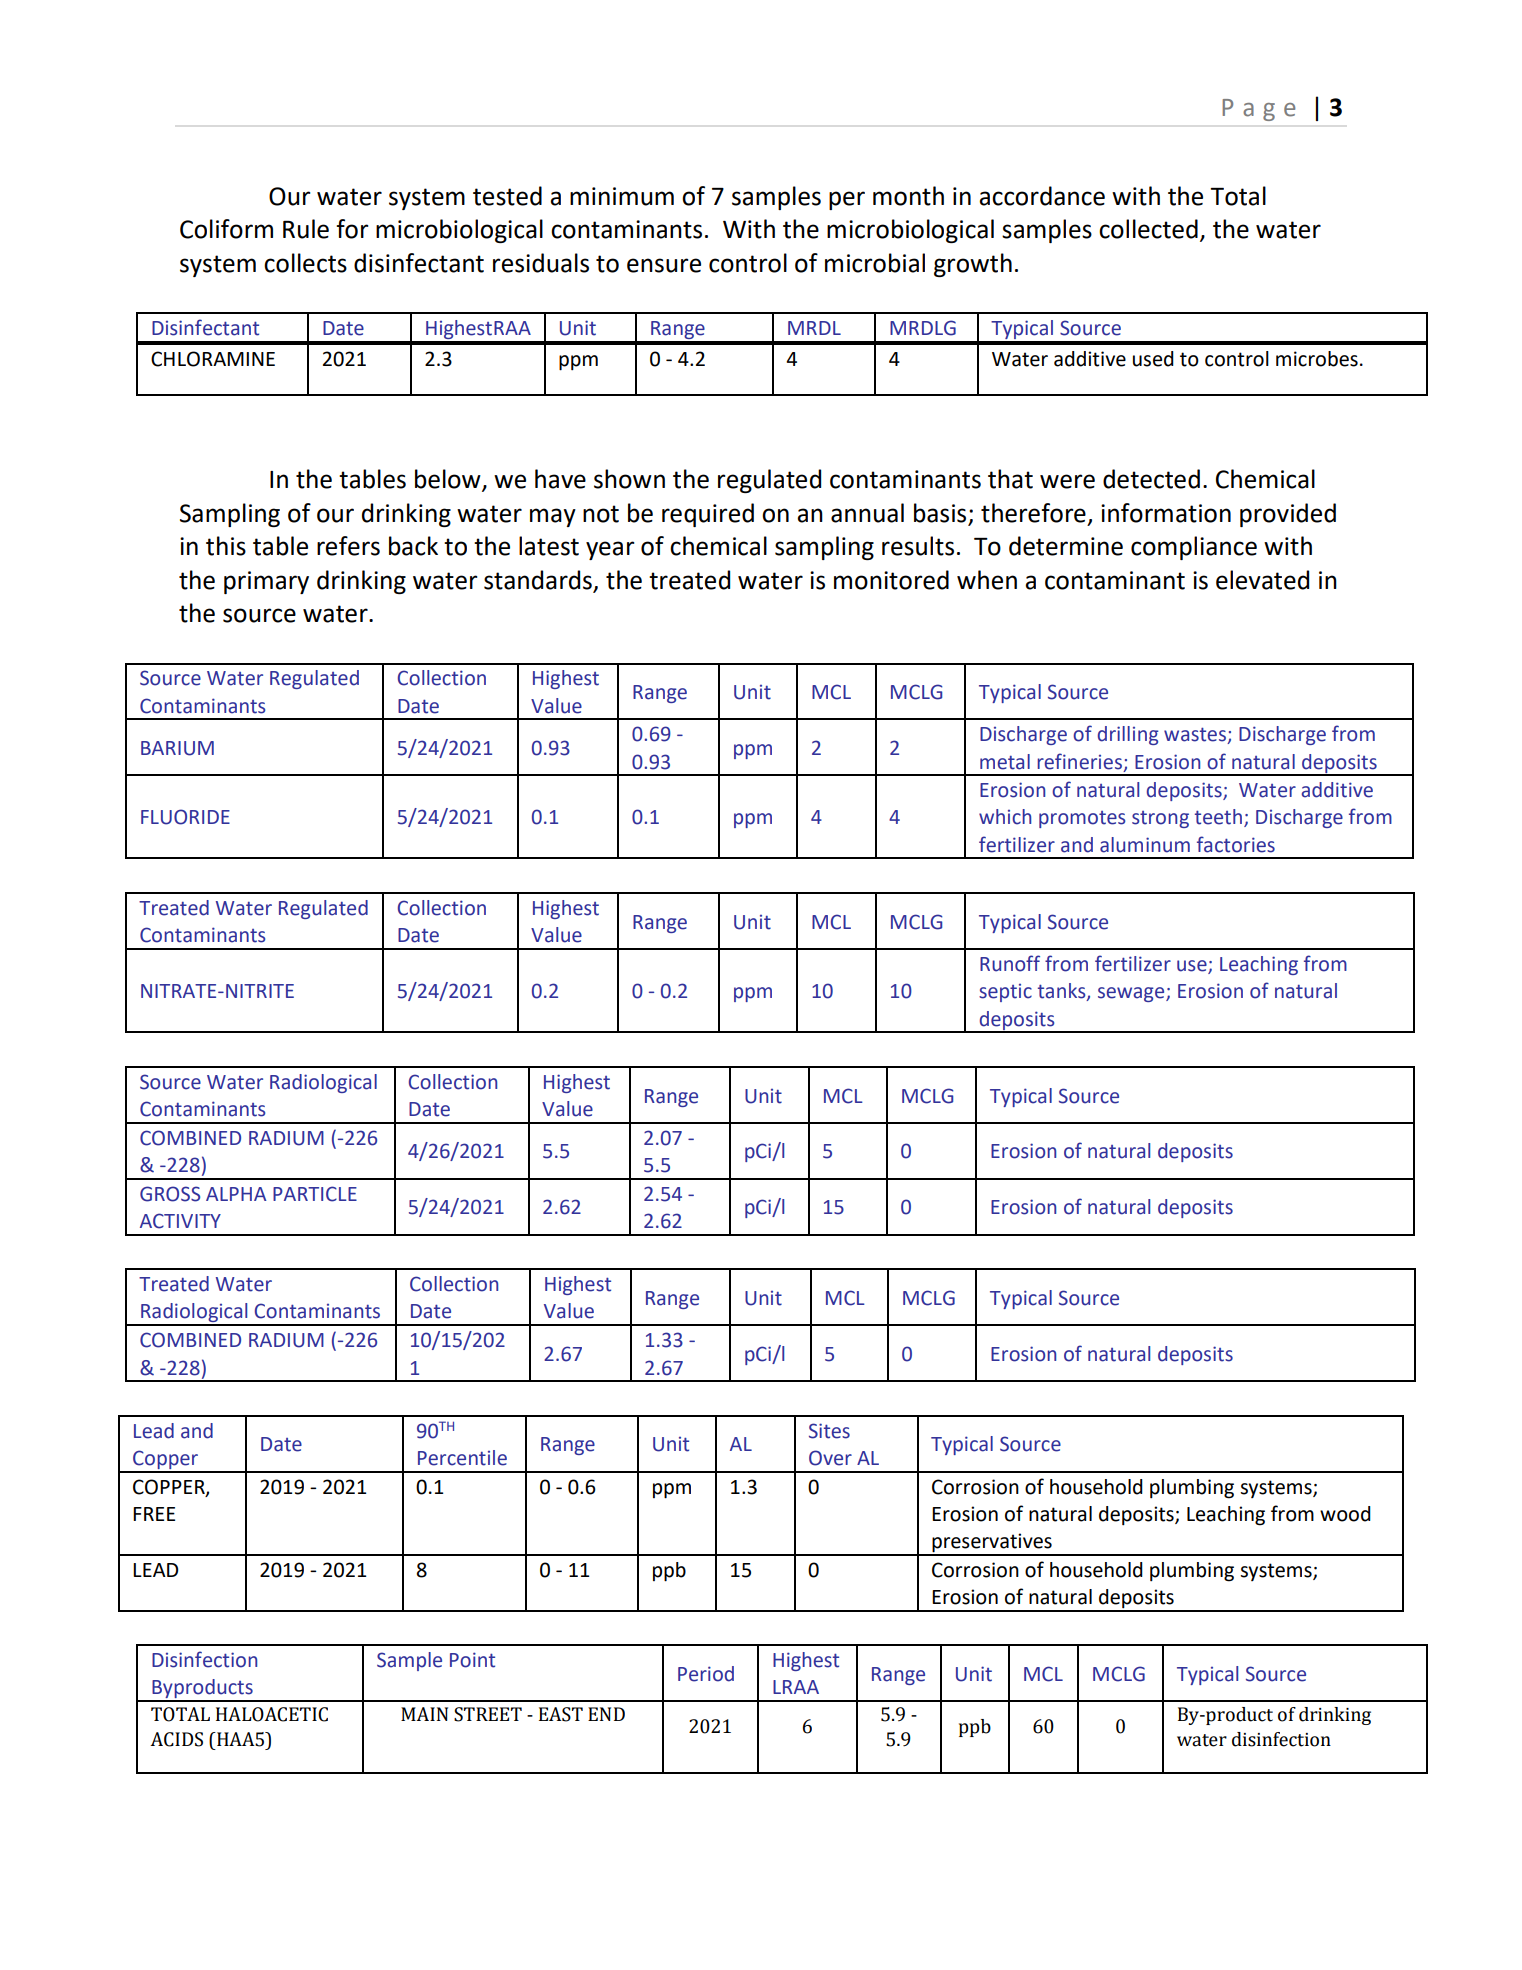 The width and height of the screenshot is (1522, 1970). I want to click on Rule, so click(306, 229).
